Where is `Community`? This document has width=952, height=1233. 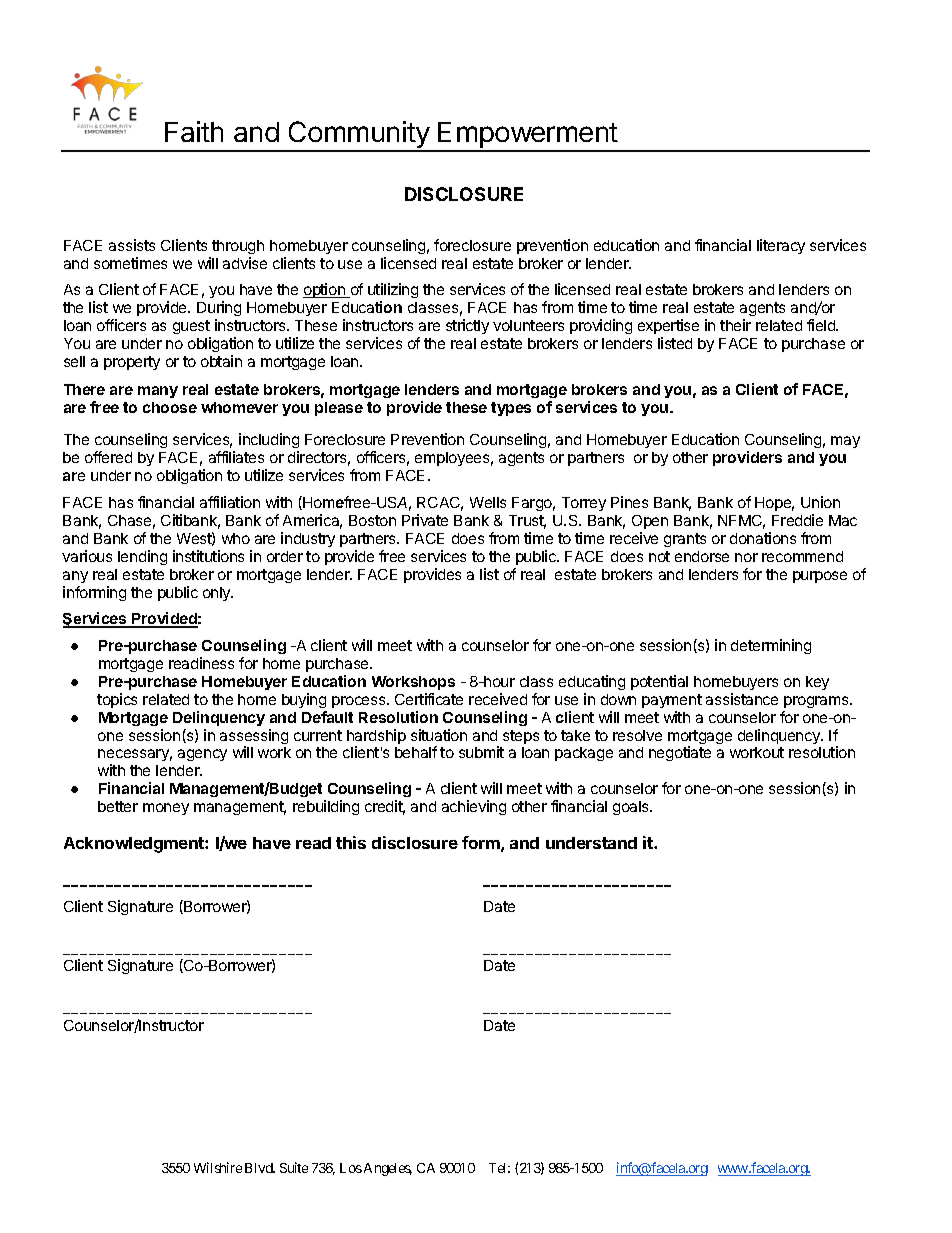
Community is located at coordinates (358, 136).
